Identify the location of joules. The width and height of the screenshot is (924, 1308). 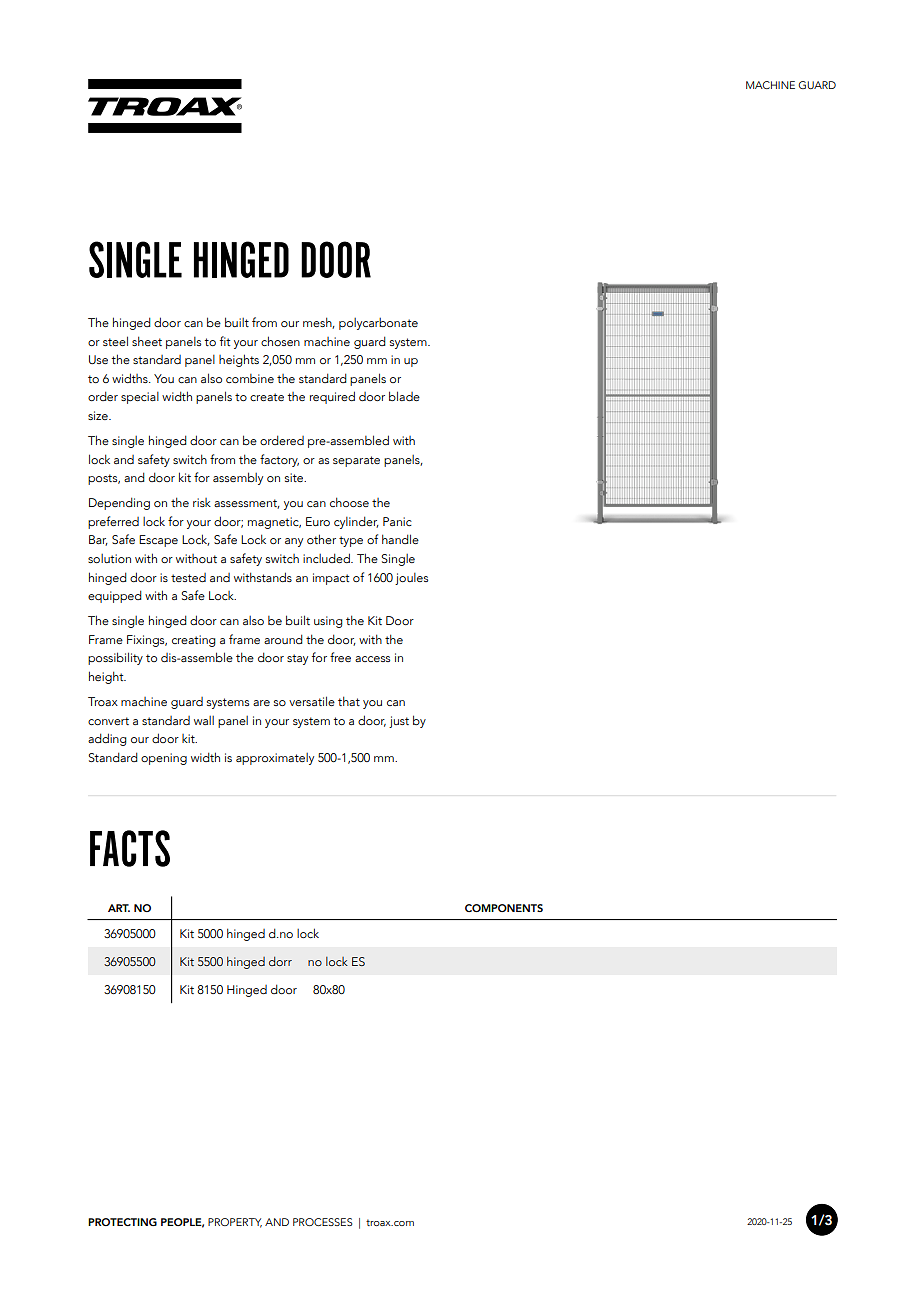
(411, 579).
